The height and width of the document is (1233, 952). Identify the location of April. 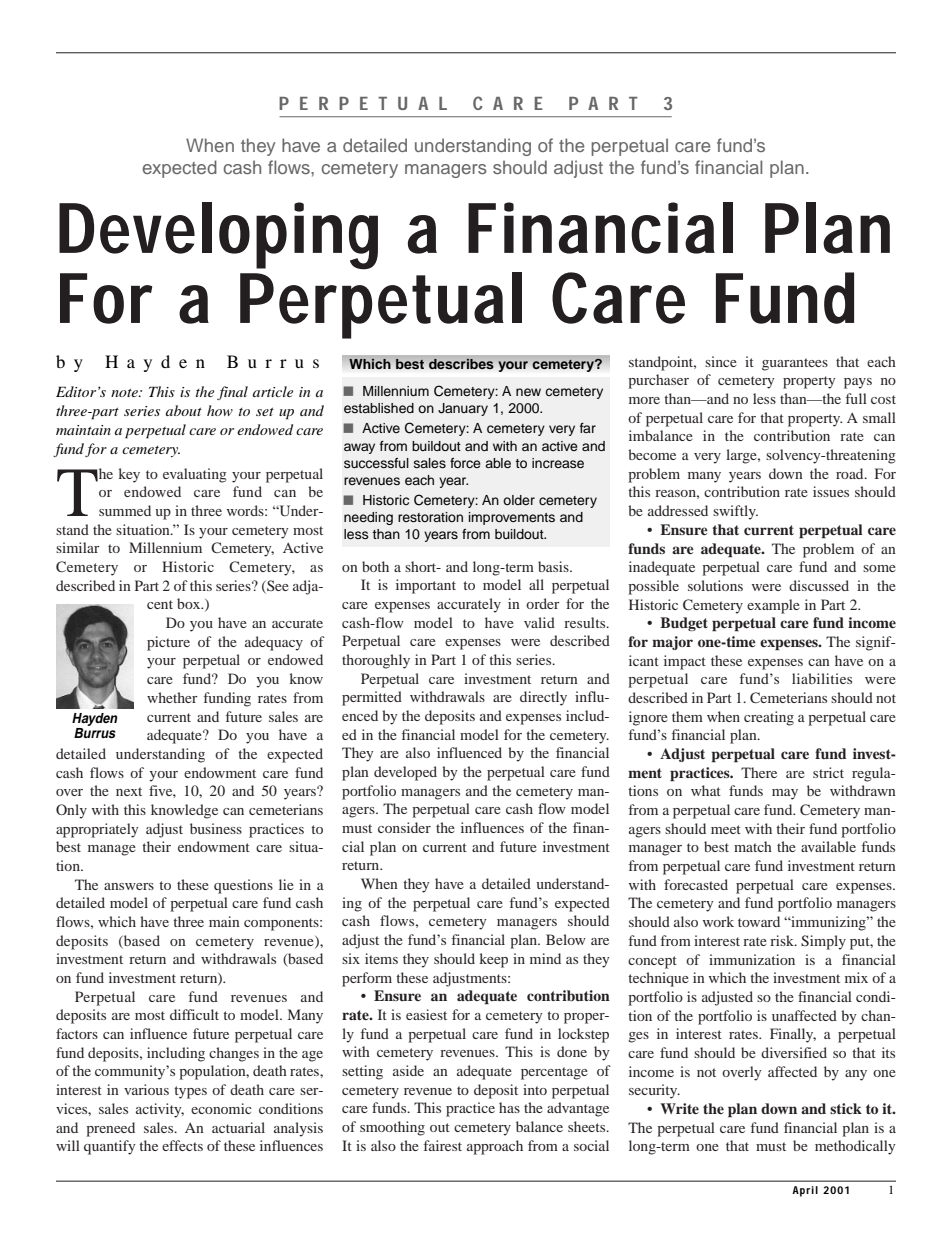
(805, 1191).
